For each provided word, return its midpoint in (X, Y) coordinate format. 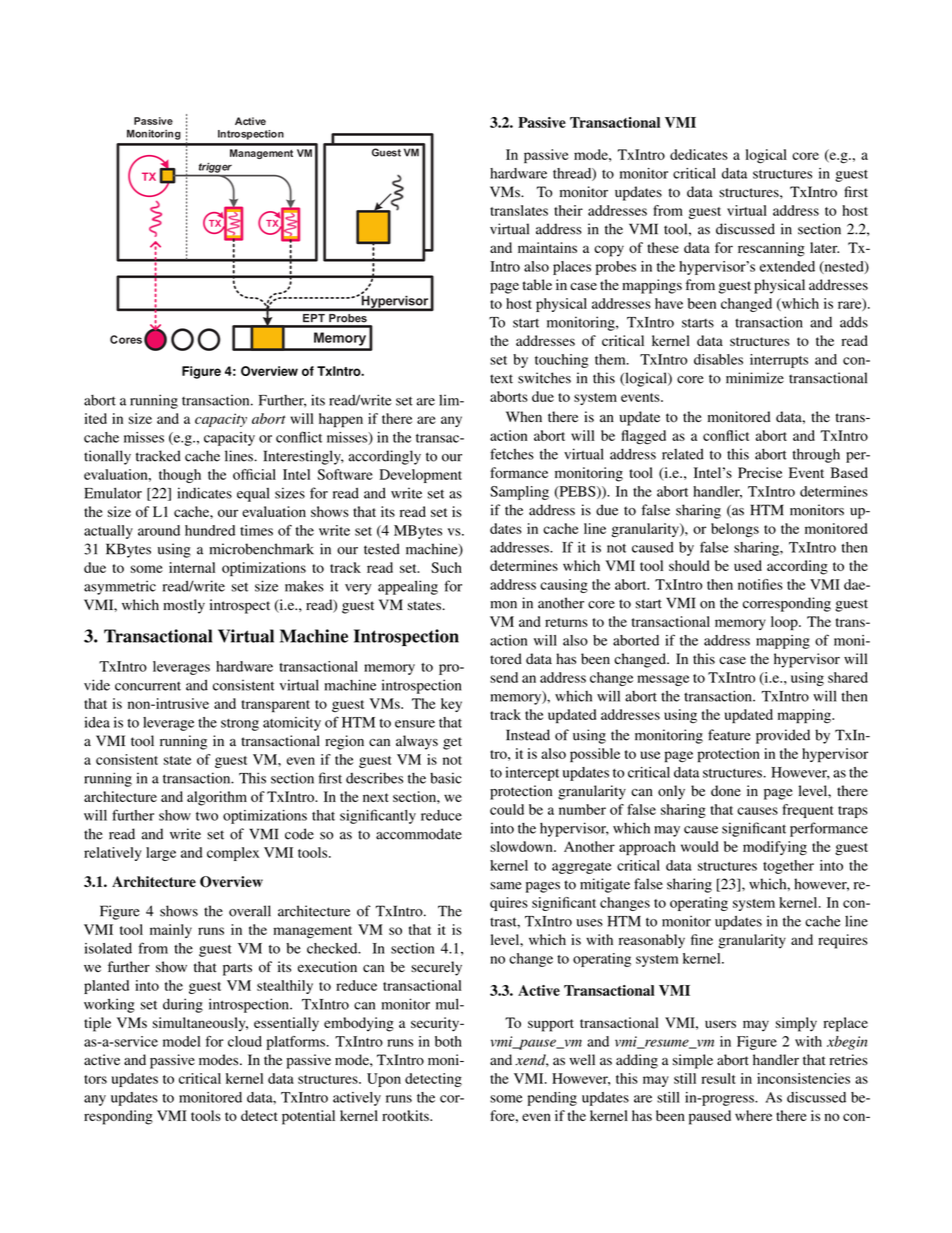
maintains (547, 247)
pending (552, 1099)
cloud (245, 1041)
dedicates (699, 154)
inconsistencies (803, 1078)
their (568, 210)
